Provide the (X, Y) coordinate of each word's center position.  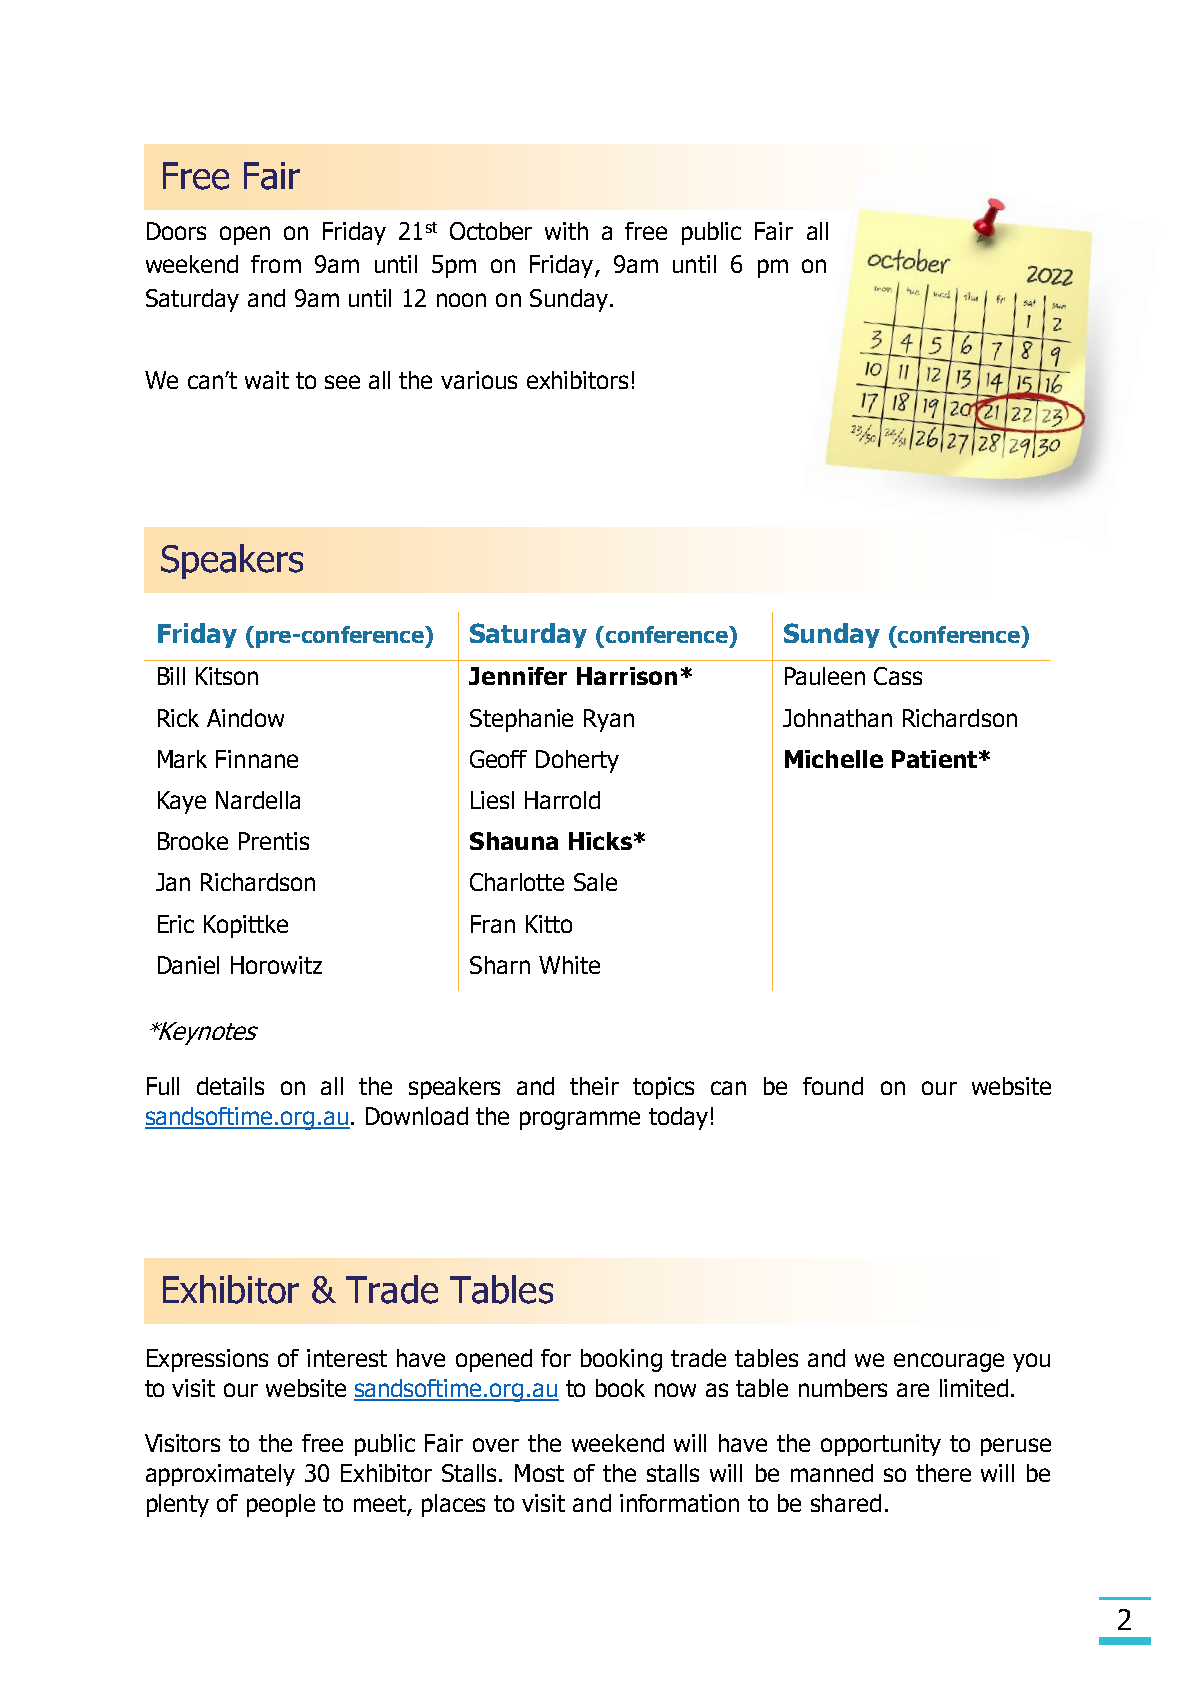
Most (539, 1473)
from (276, 264)
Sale (595, 882)
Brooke (193, 841)
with (566, 231)
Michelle (834, 759)
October (491, 231)
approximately (220, 1475)
